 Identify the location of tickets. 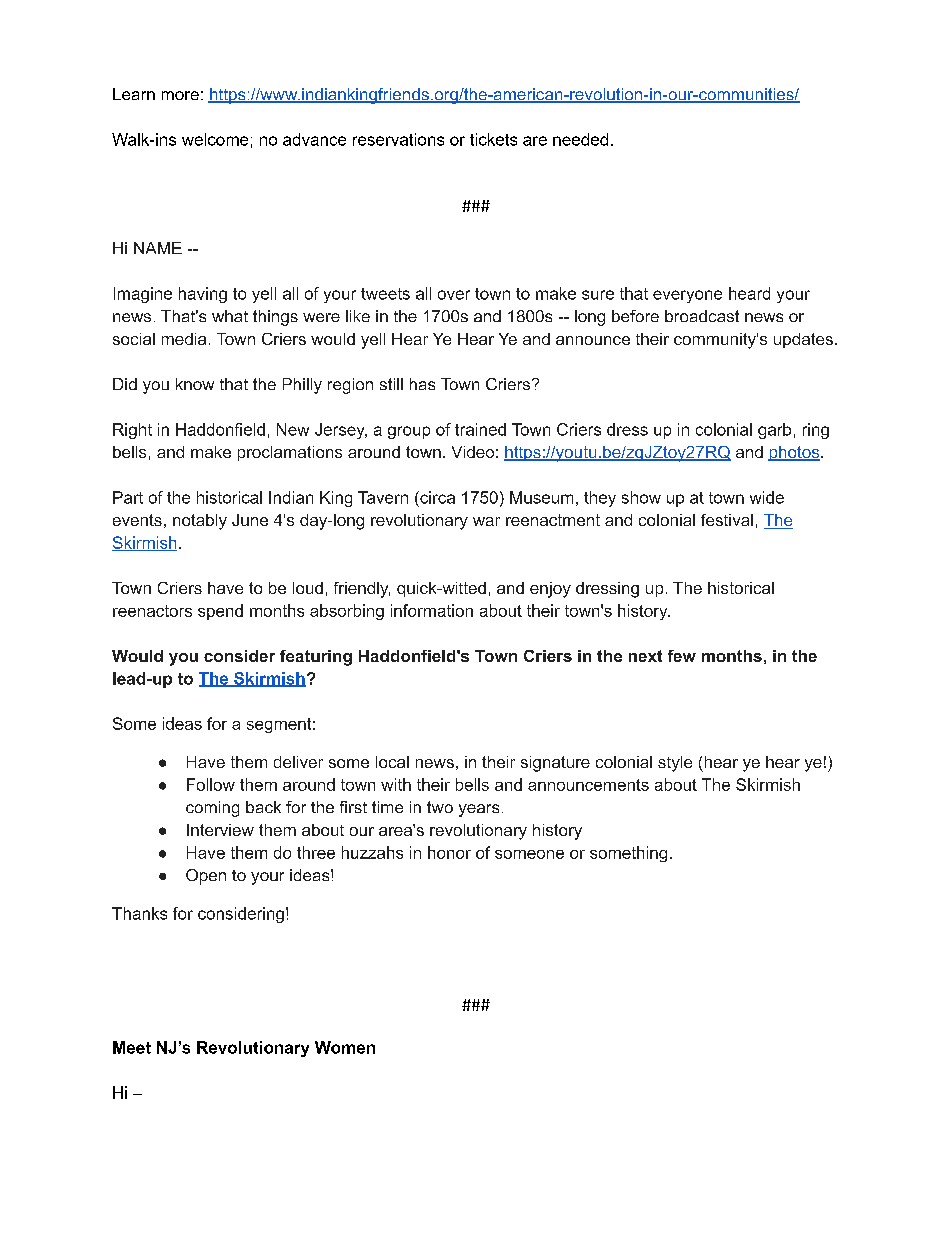
(493, 139).
